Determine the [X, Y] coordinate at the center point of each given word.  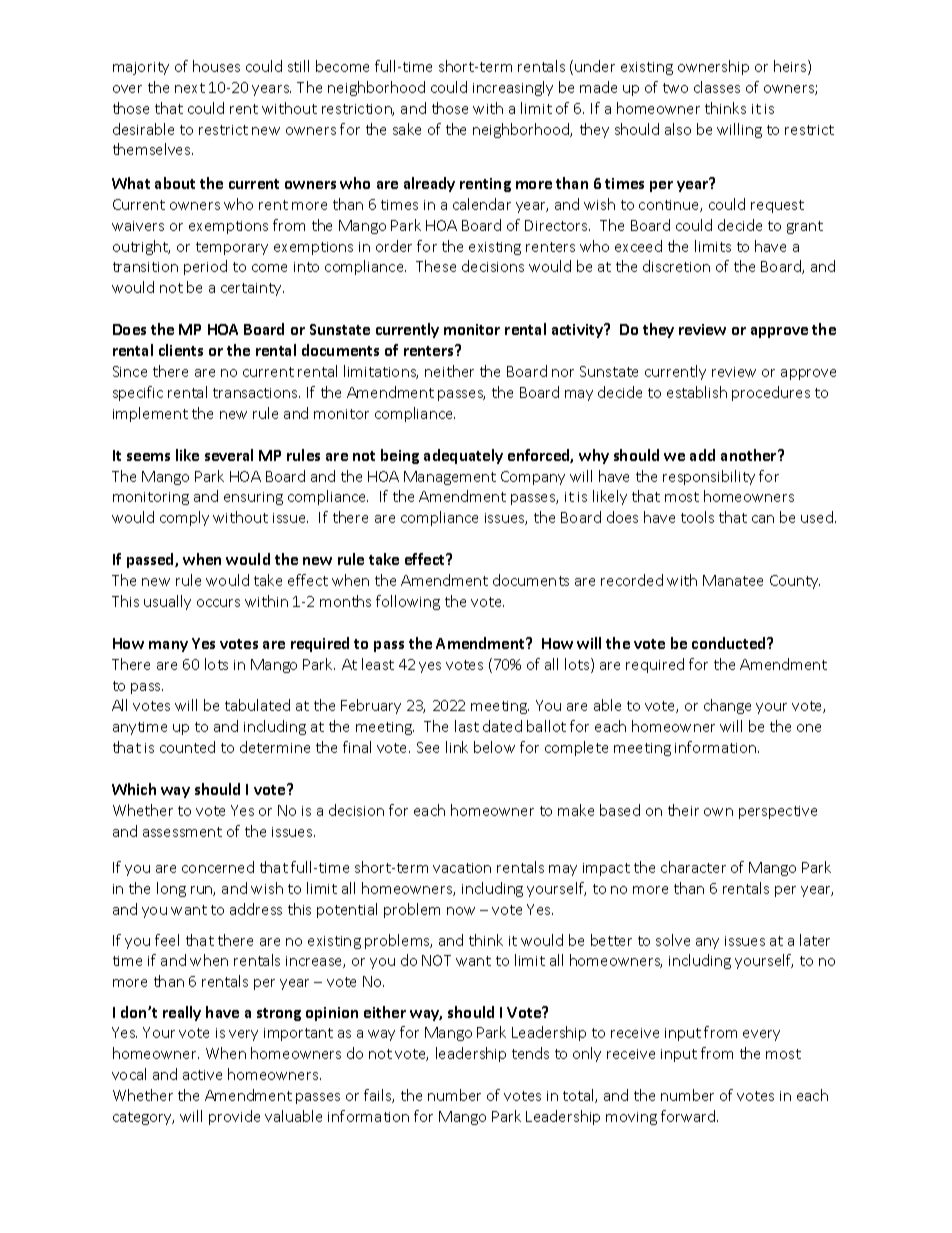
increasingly [513, 88]
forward [689, 1116]
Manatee [733, 580]
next [190, 88]
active [202, 1075]
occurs [218, 603]
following [408, 602]
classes [717, 87]
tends [530, 1053]
